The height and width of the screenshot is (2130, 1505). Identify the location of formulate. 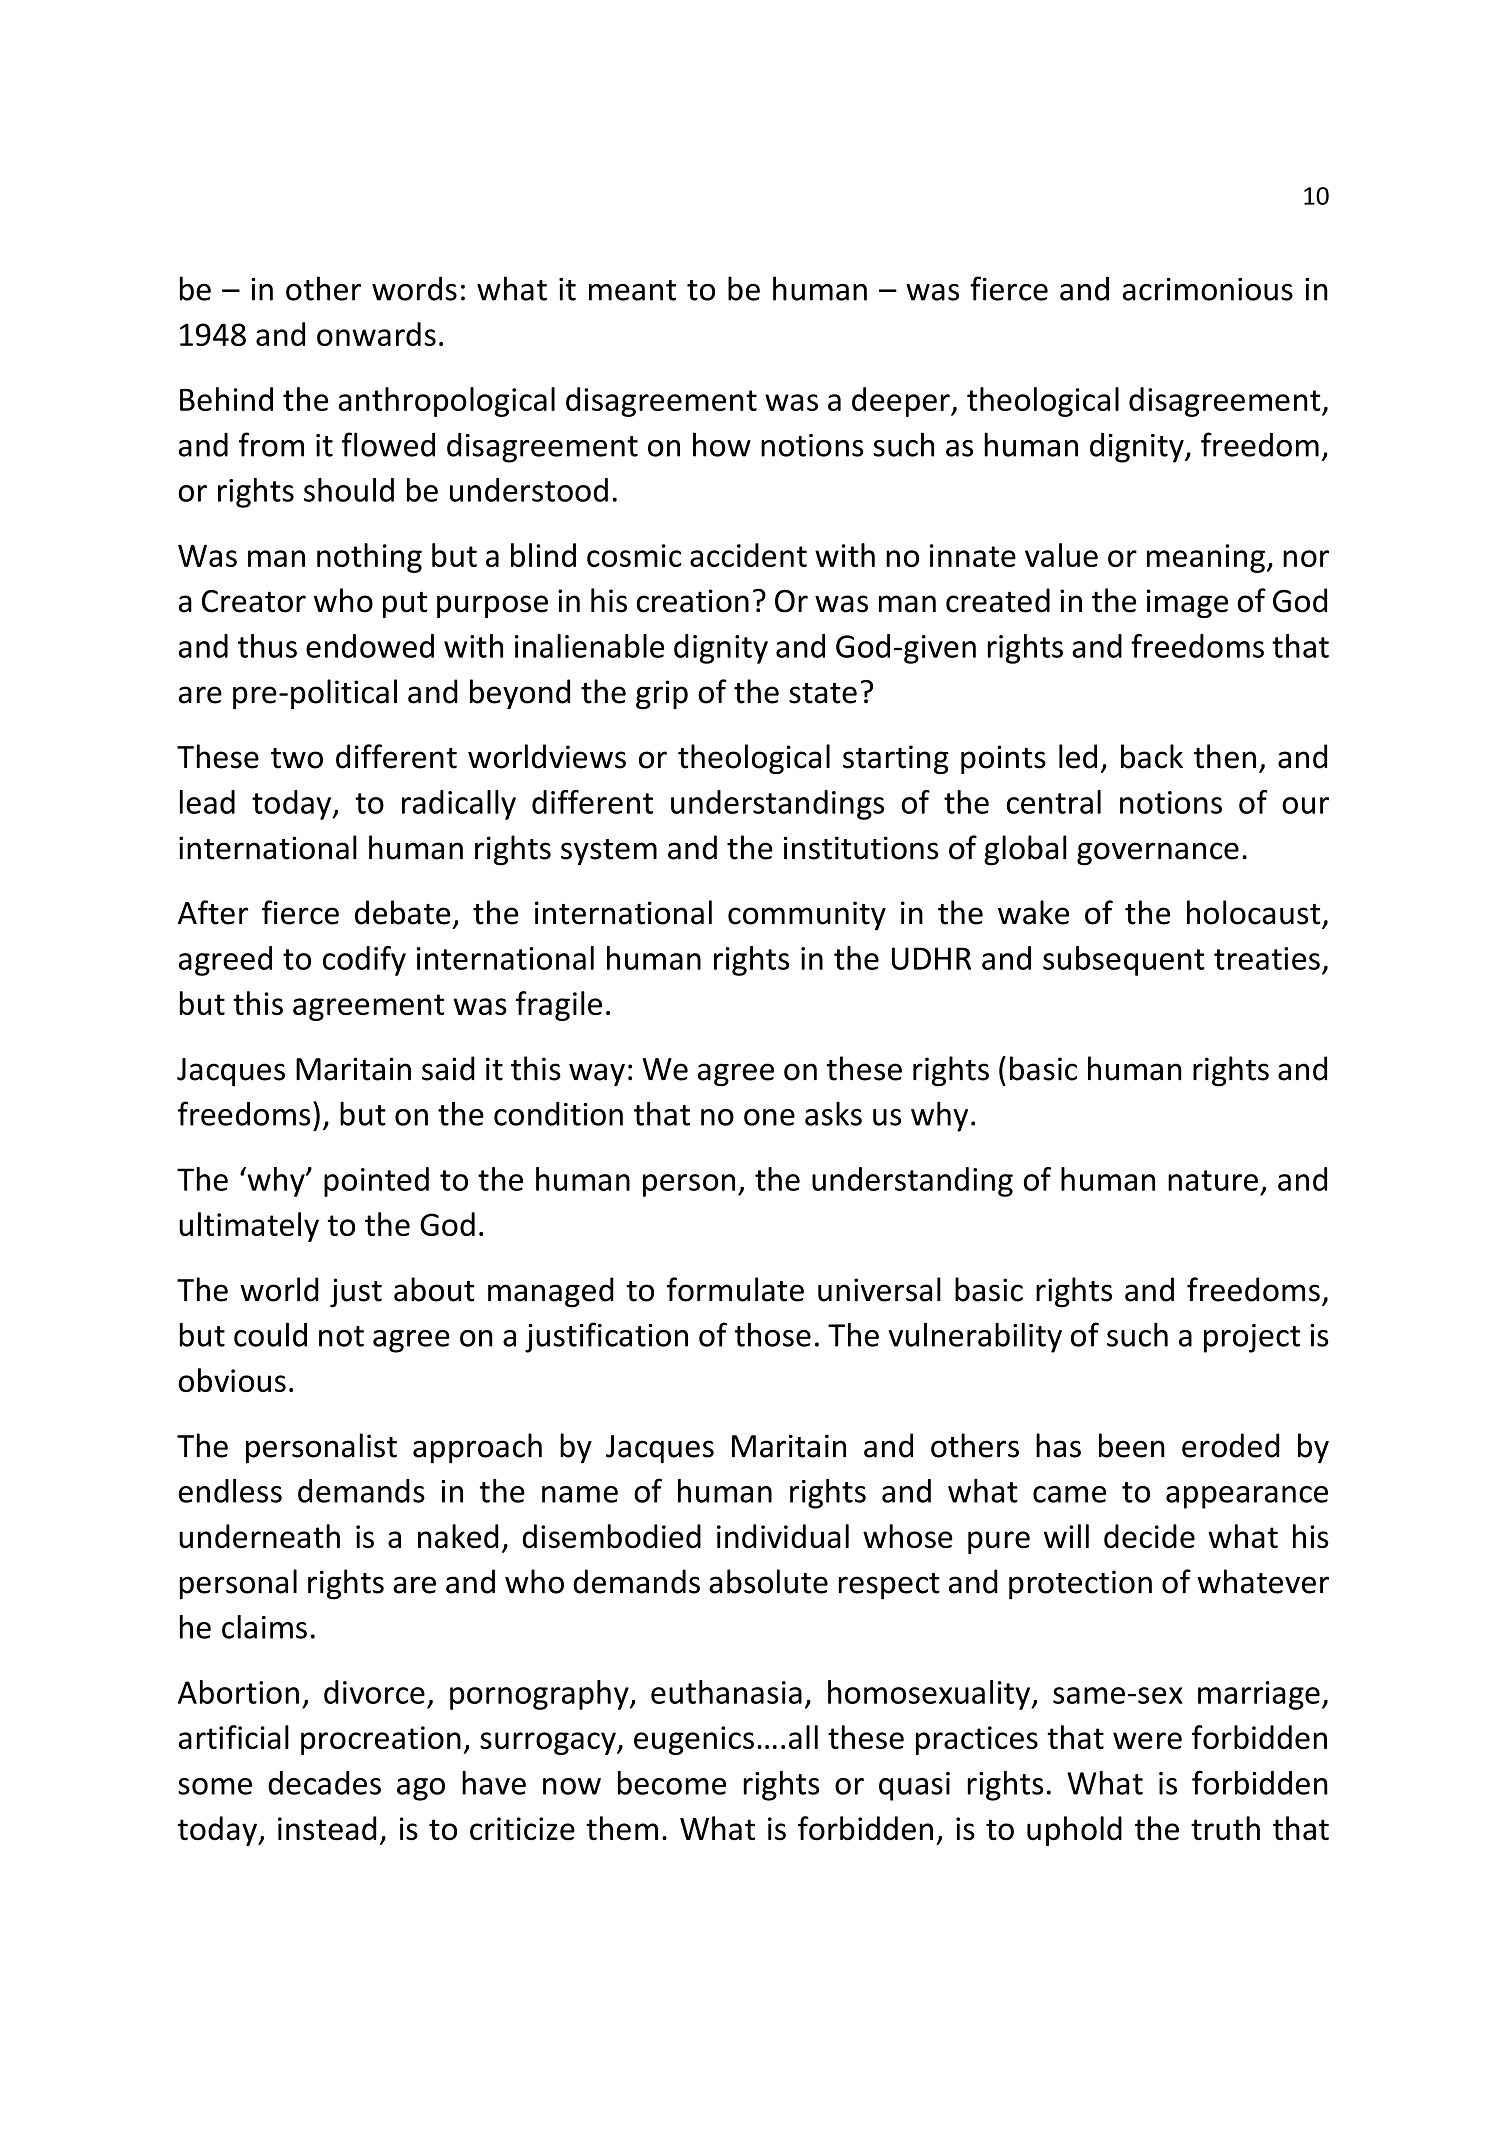
(735, 1289).
